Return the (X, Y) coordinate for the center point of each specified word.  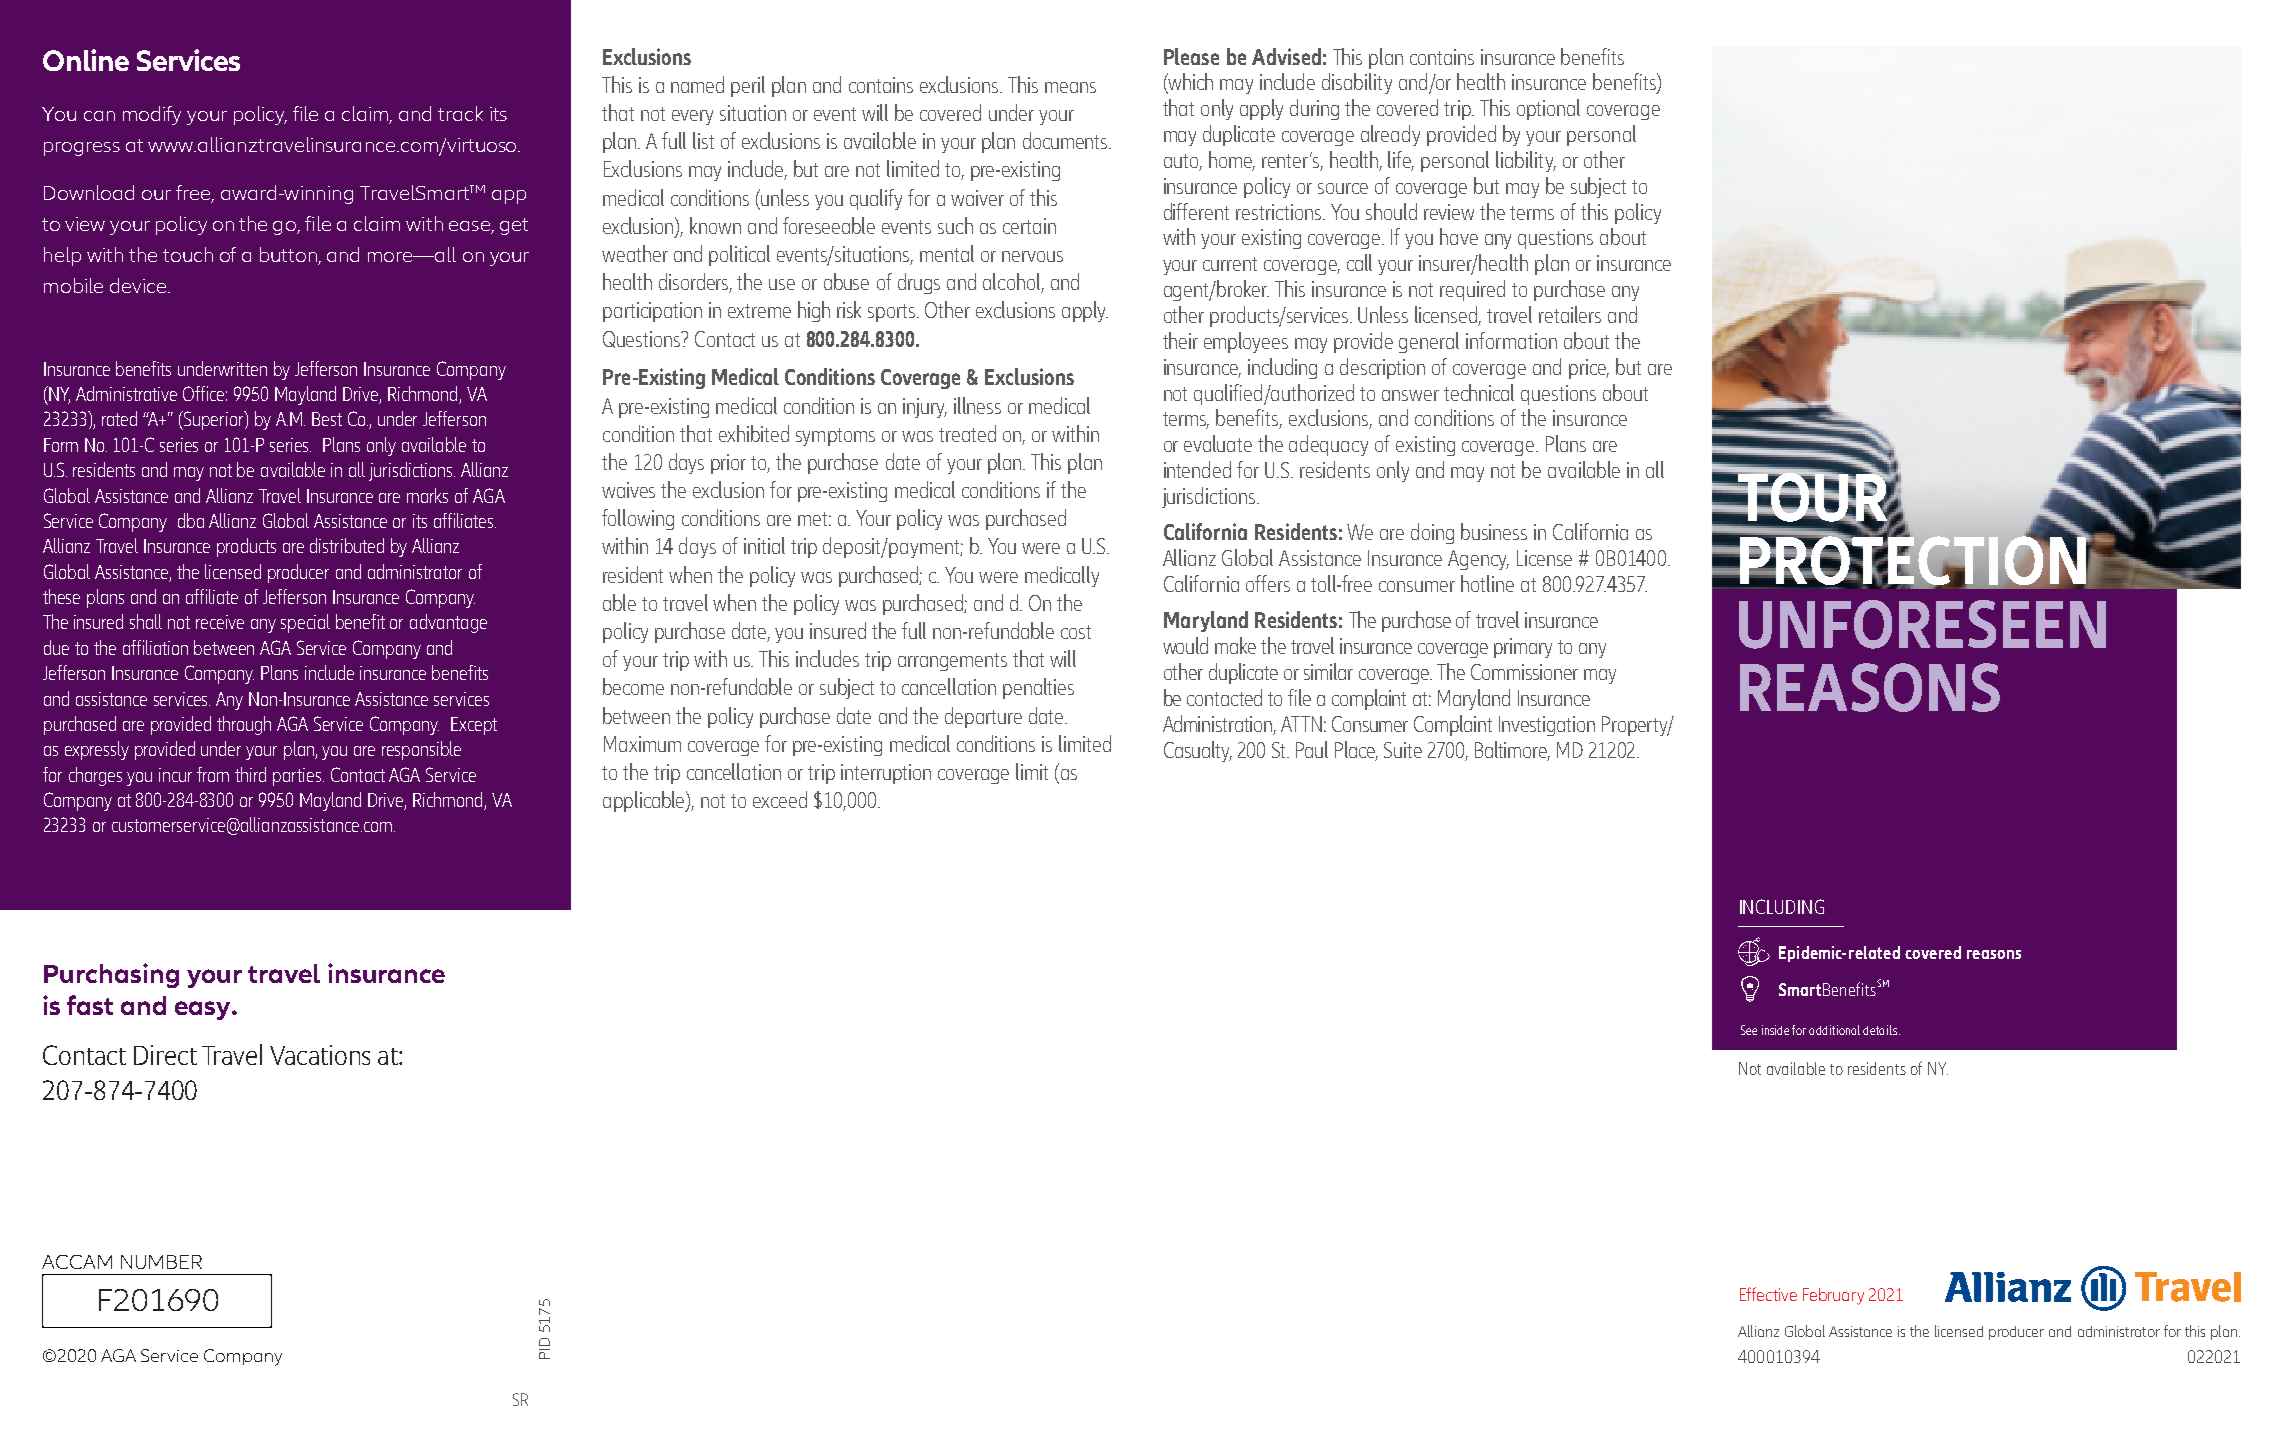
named (697, 84)
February (1833, 1296)
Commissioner (1524, 672)
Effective (1768, 1294)
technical (1479, 392)
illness (977, 405)
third (250, 774)
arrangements (952, 662)
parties (298, 777)
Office (205, 393)
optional (1548, 109)
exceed (780, 799)
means (1070, 87)
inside (1775, 1030)
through (244, 725)
